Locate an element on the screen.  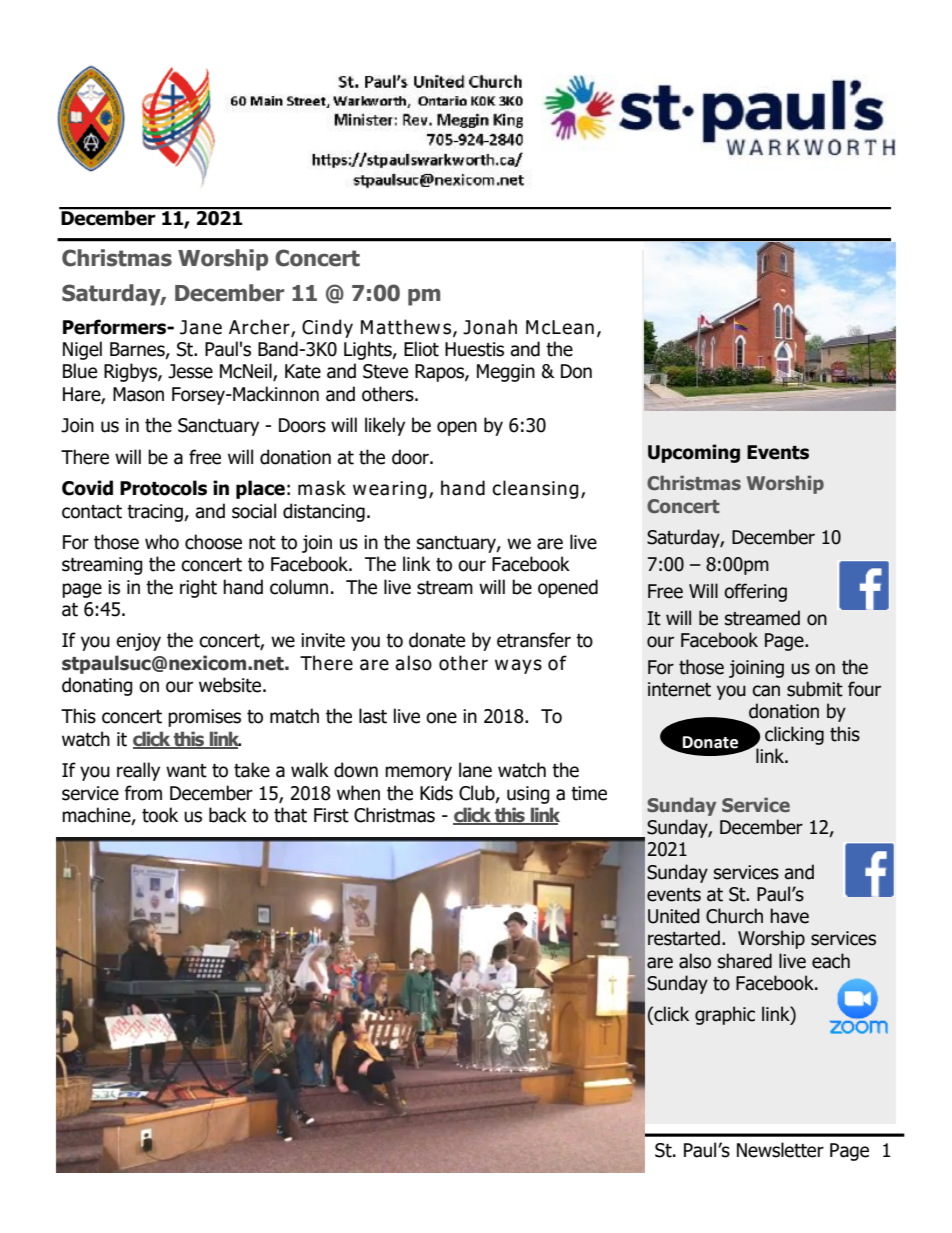
cleansing is located at coordinates (535, 489).
